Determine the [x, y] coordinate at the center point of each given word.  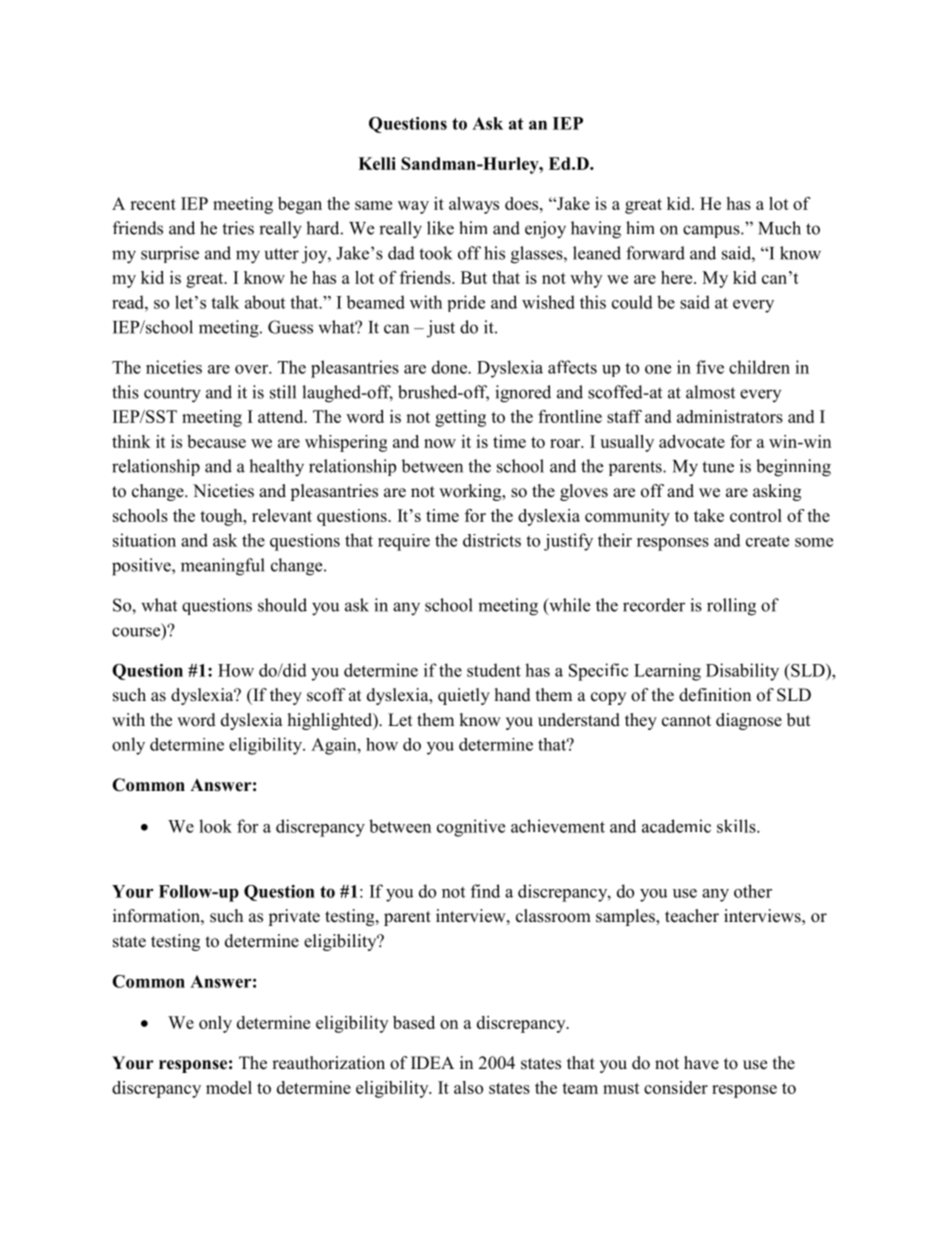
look [215, 826]
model [229, 1087]
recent [153, 204]
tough [222, 517]
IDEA [432, 1062]
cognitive [471, 828]
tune [718, 467]
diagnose [749, 721]
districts [492, 540]
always [474, 205]
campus [712, 231]
